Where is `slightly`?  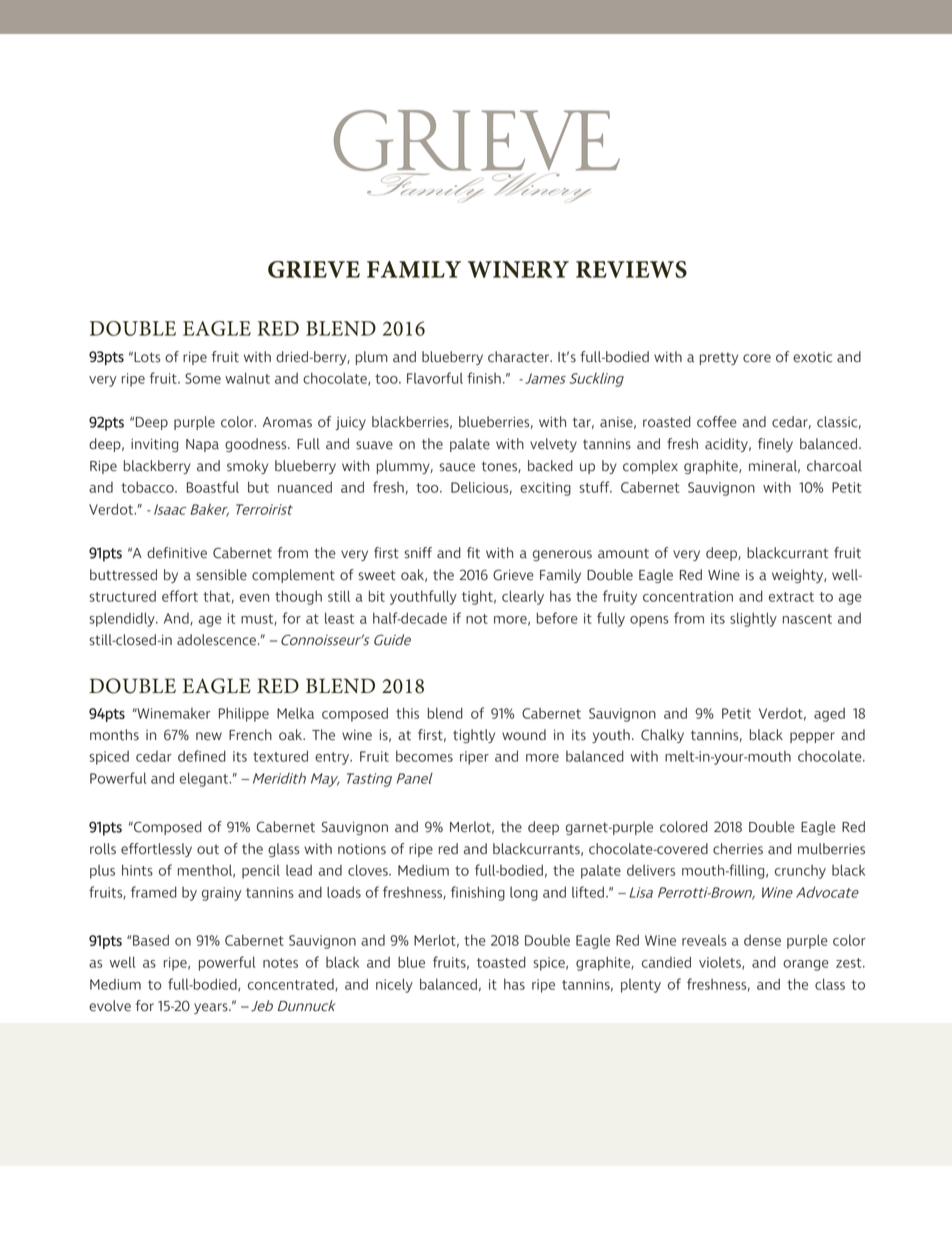
slightly is located at coordinates (753, 619).
